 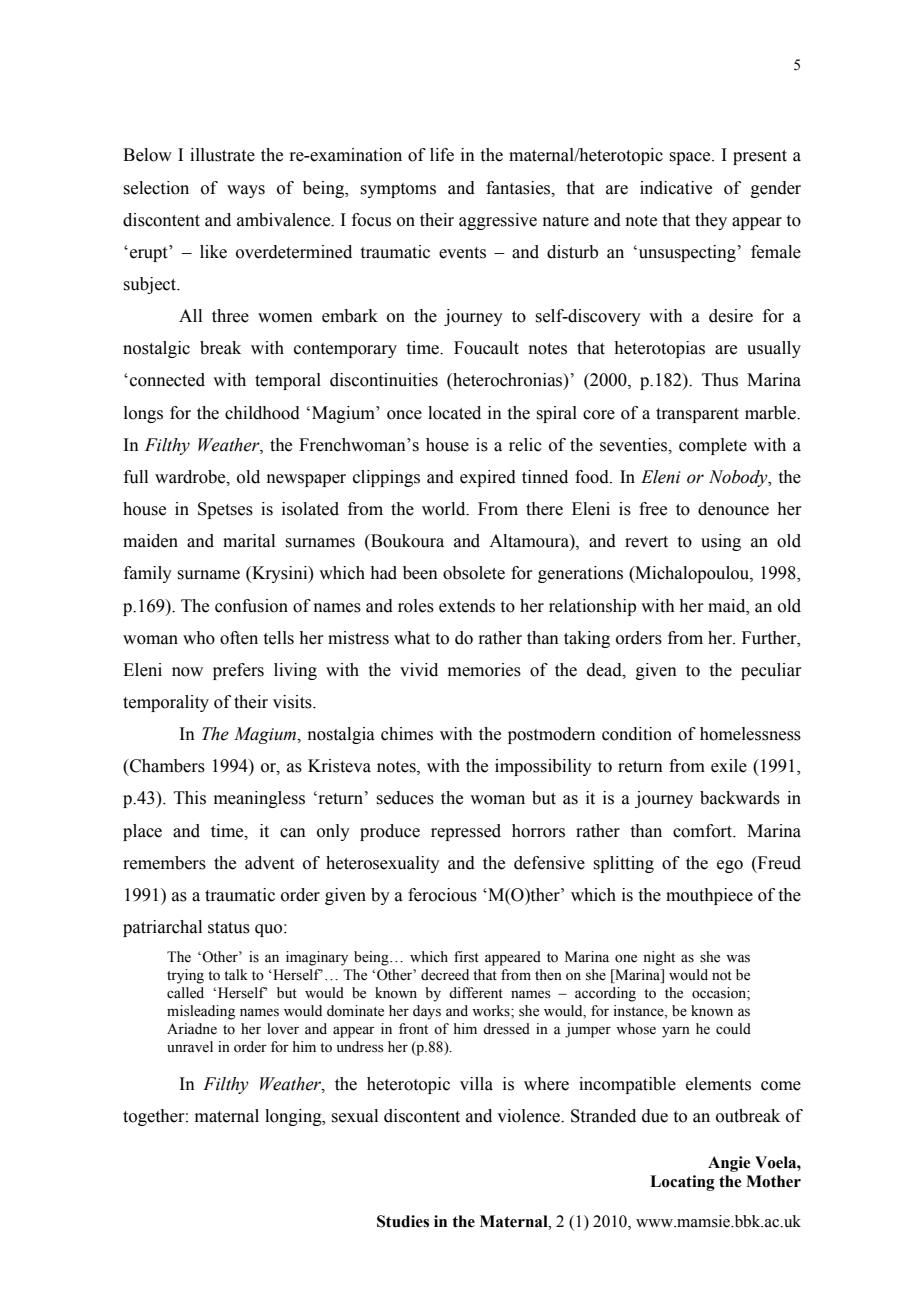 I want to click on marital, so click(x=249, y=541).
